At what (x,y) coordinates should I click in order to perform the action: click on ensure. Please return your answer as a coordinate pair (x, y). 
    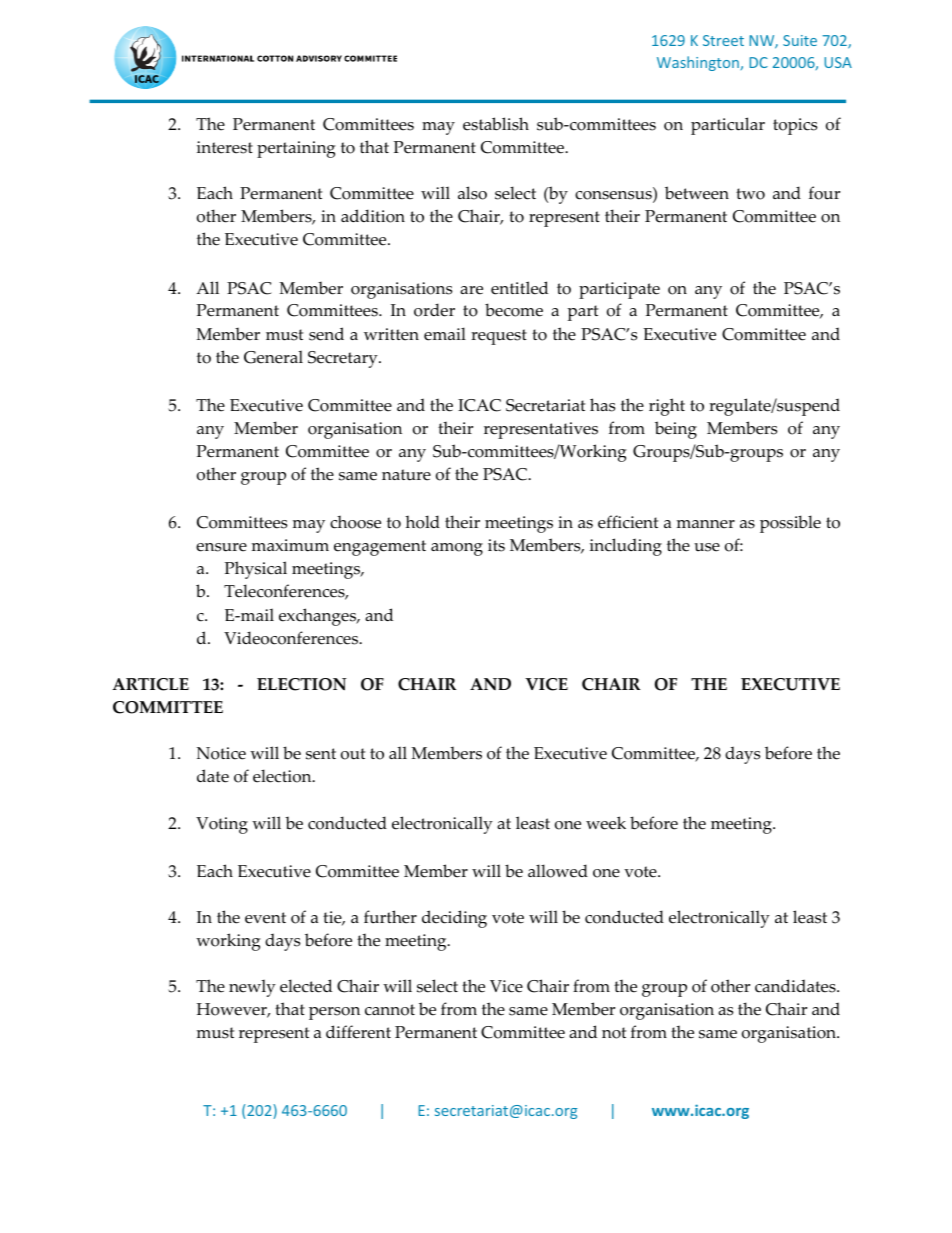
    Looking at the image, I should click on (221, 547).
